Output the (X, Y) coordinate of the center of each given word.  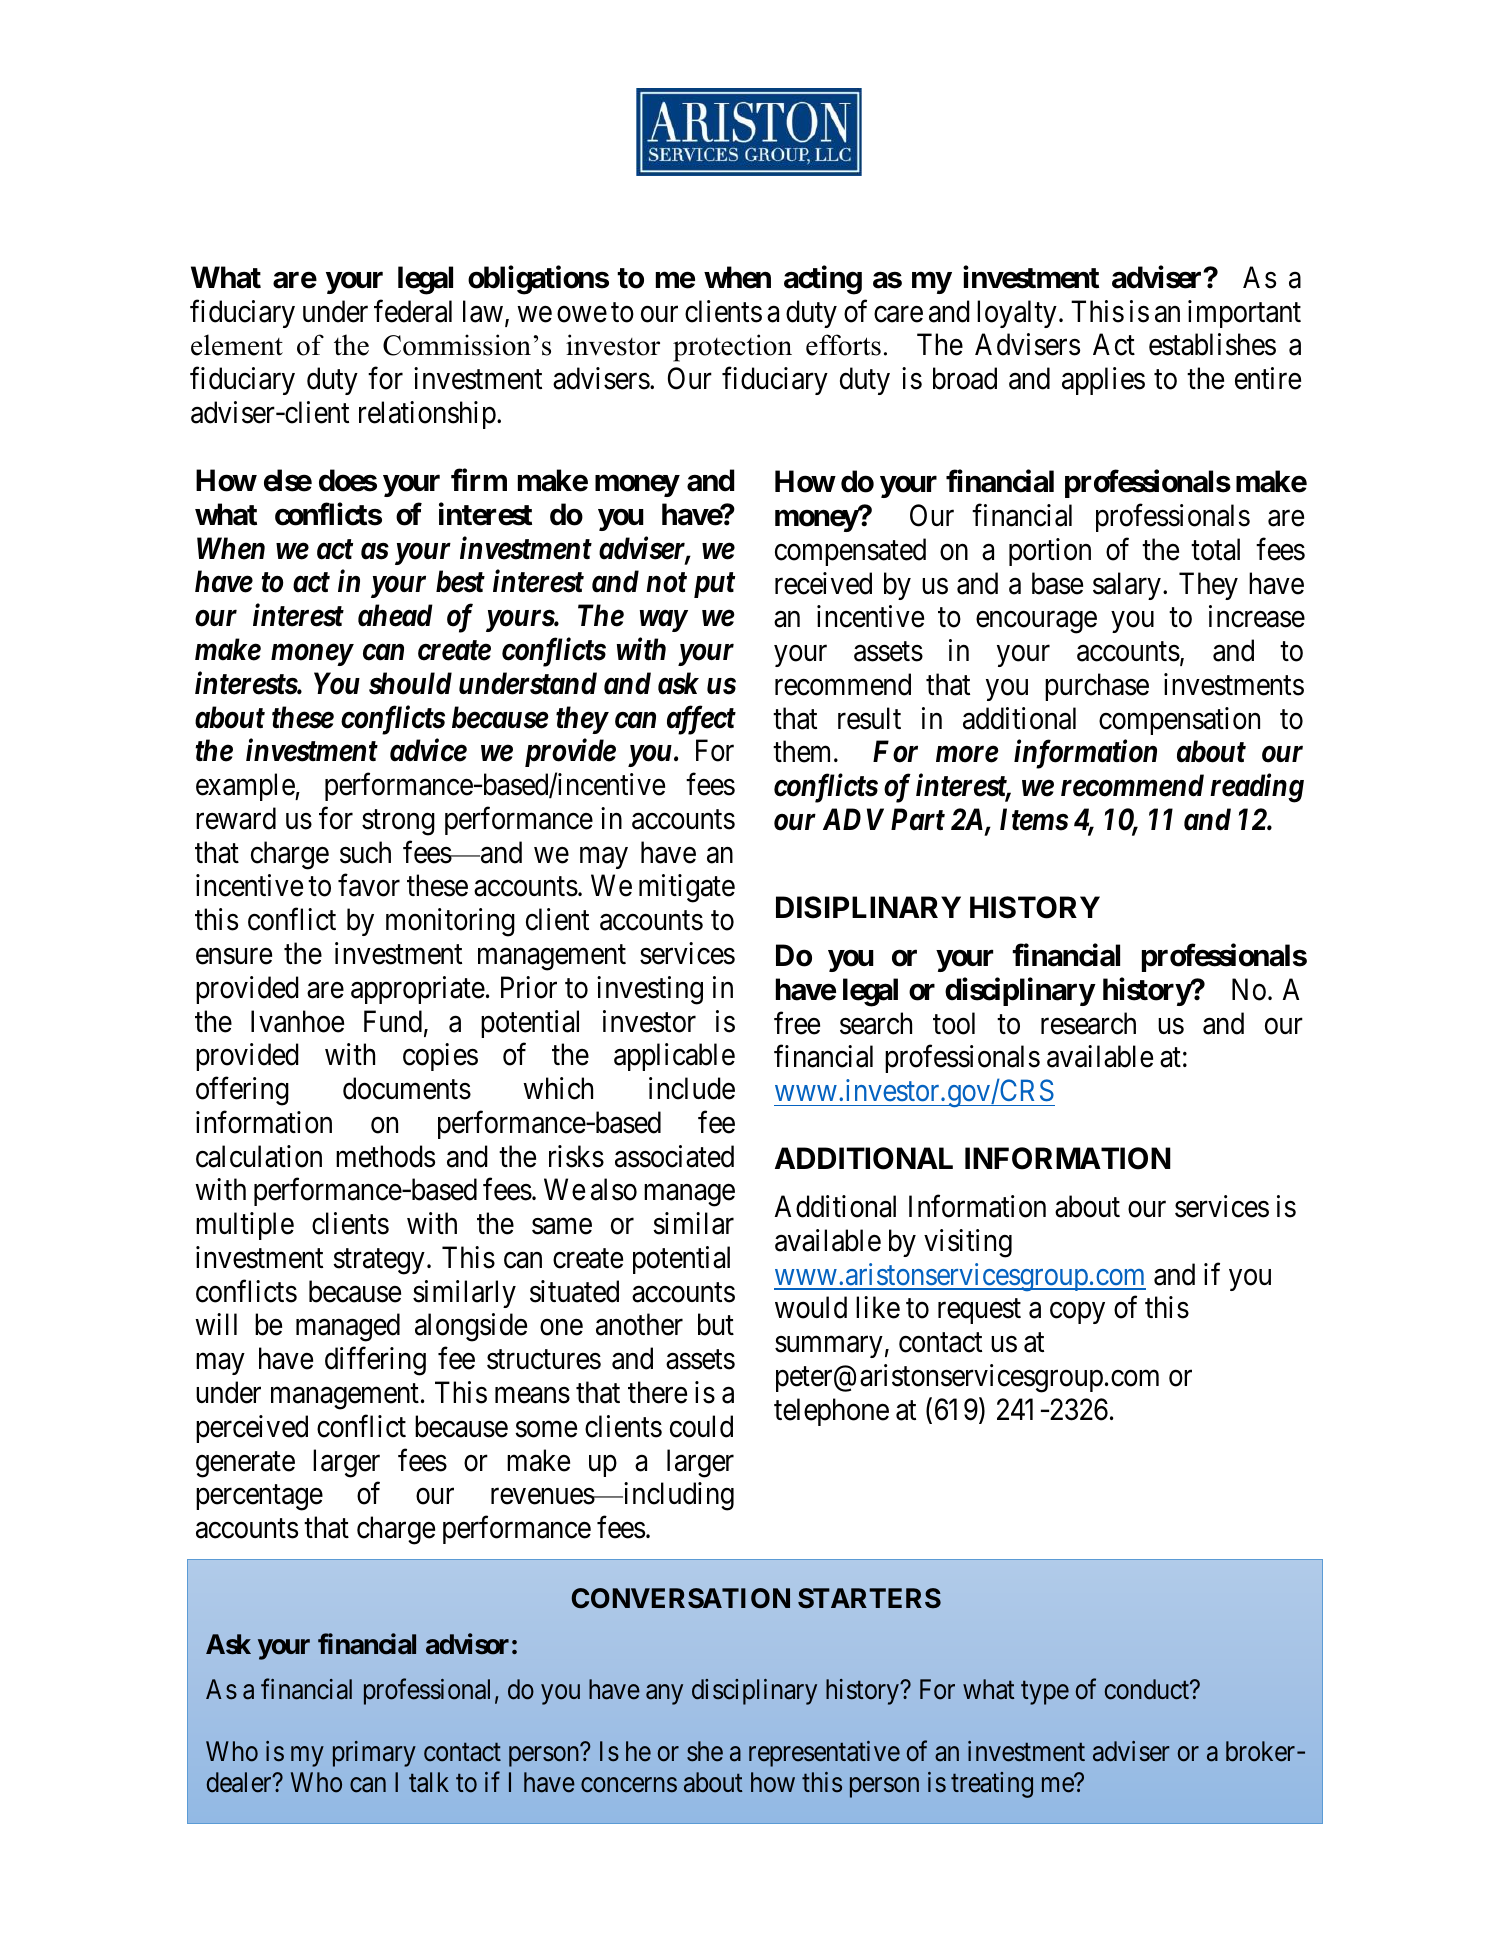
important (1244, 314)
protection (732, 348)
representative (824, 1754)
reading (1257, 788)
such (365, 852)
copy (1077, 1313)
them (804, 751)
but (716, 1324)
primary (374, 1754)
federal (413, 311)
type (1045, 1693)
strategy (379, 1262)
